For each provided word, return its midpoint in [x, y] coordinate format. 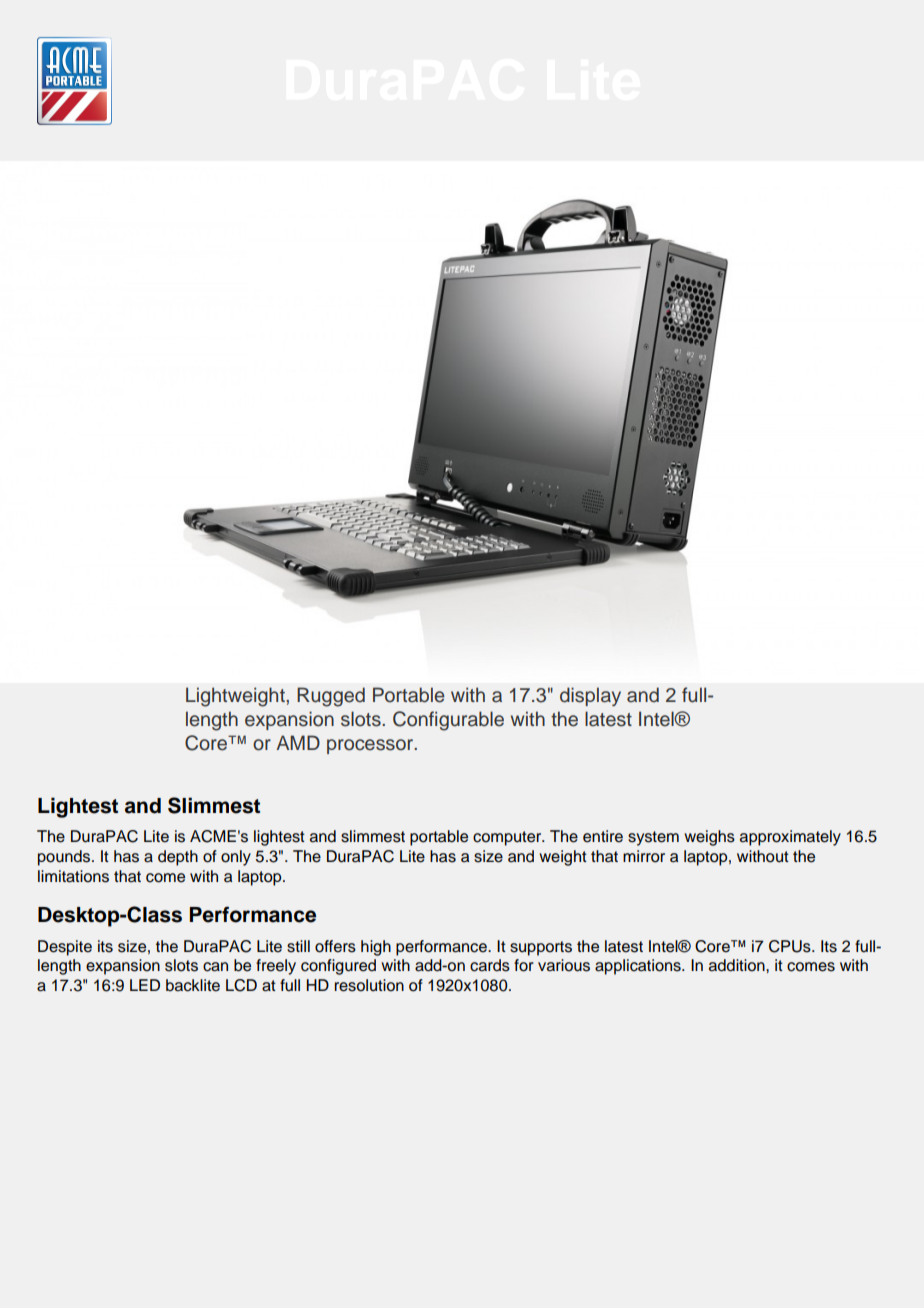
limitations [73, 876]
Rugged [331, 697]
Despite [65, 948]
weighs [709, 838]
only [236, 858]
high [376, 948]
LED [145, 985]
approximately [790, 838]
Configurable [448, 721]
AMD [298, 742]
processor [371, 746]
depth [178, 858]
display [590, 696]
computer [508, 838]
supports [541, 948]
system [653, 838]
